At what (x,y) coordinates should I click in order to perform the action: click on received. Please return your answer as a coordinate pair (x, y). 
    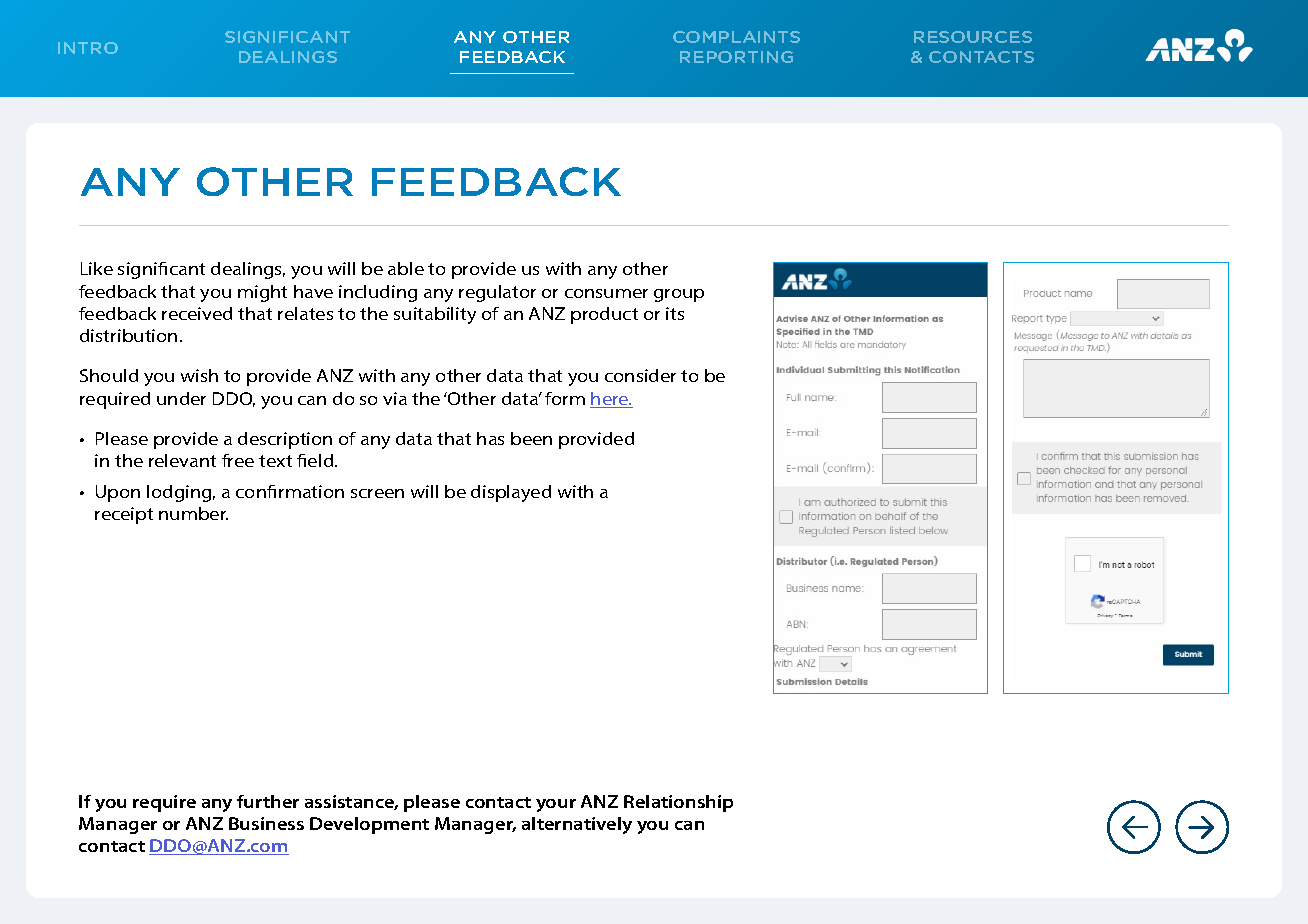
    Looking at the image, I should click on (197, 313).
